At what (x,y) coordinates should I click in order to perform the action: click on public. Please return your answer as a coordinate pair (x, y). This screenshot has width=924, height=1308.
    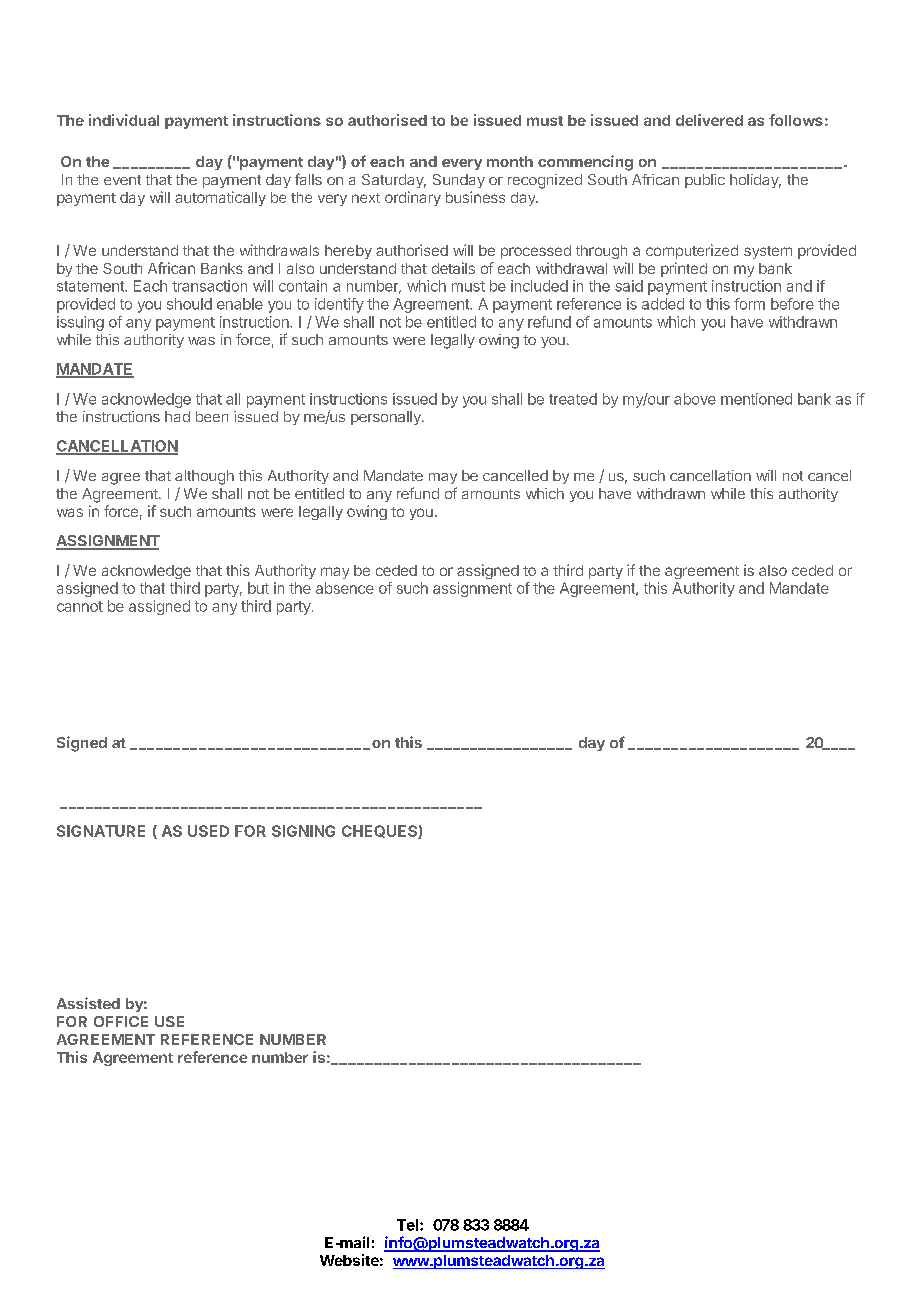
    Looking at the image, I should click on (705, 181).
